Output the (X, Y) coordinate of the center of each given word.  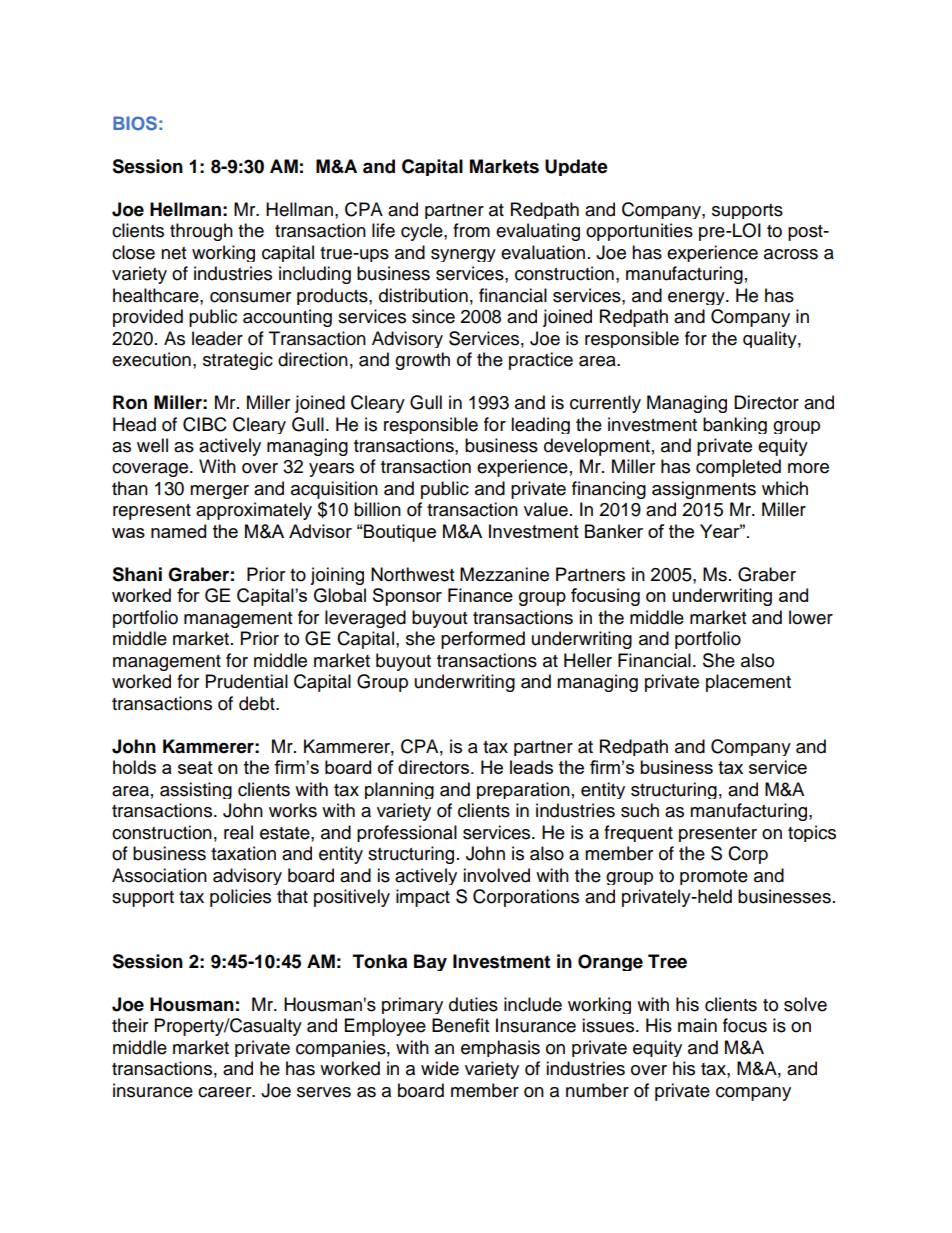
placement (748, 683)
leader (217, 338)
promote (714, 877)
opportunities (639, 232)
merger (219, 492)
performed (483, 640)
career (226, 1092)
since (433, 316)
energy (697, 298)
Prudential (247, 681)
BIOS (135, 123)
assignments (704, 490)
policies (240, 898)
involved (496, 875)
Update (576, 167)
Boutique (400, 533)
